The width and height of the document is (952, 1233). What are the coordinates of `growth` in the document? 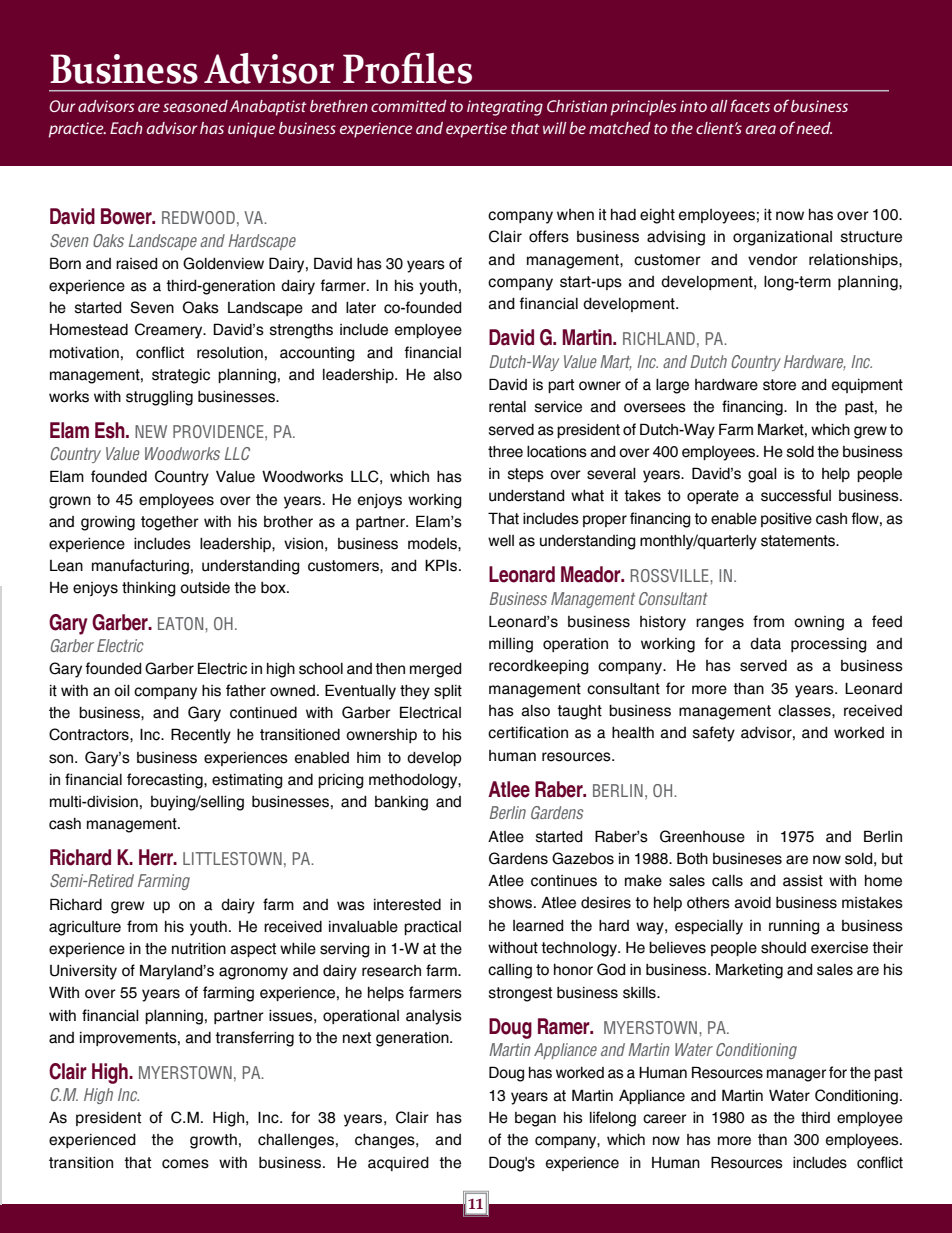 It's located at (213, 1141).
